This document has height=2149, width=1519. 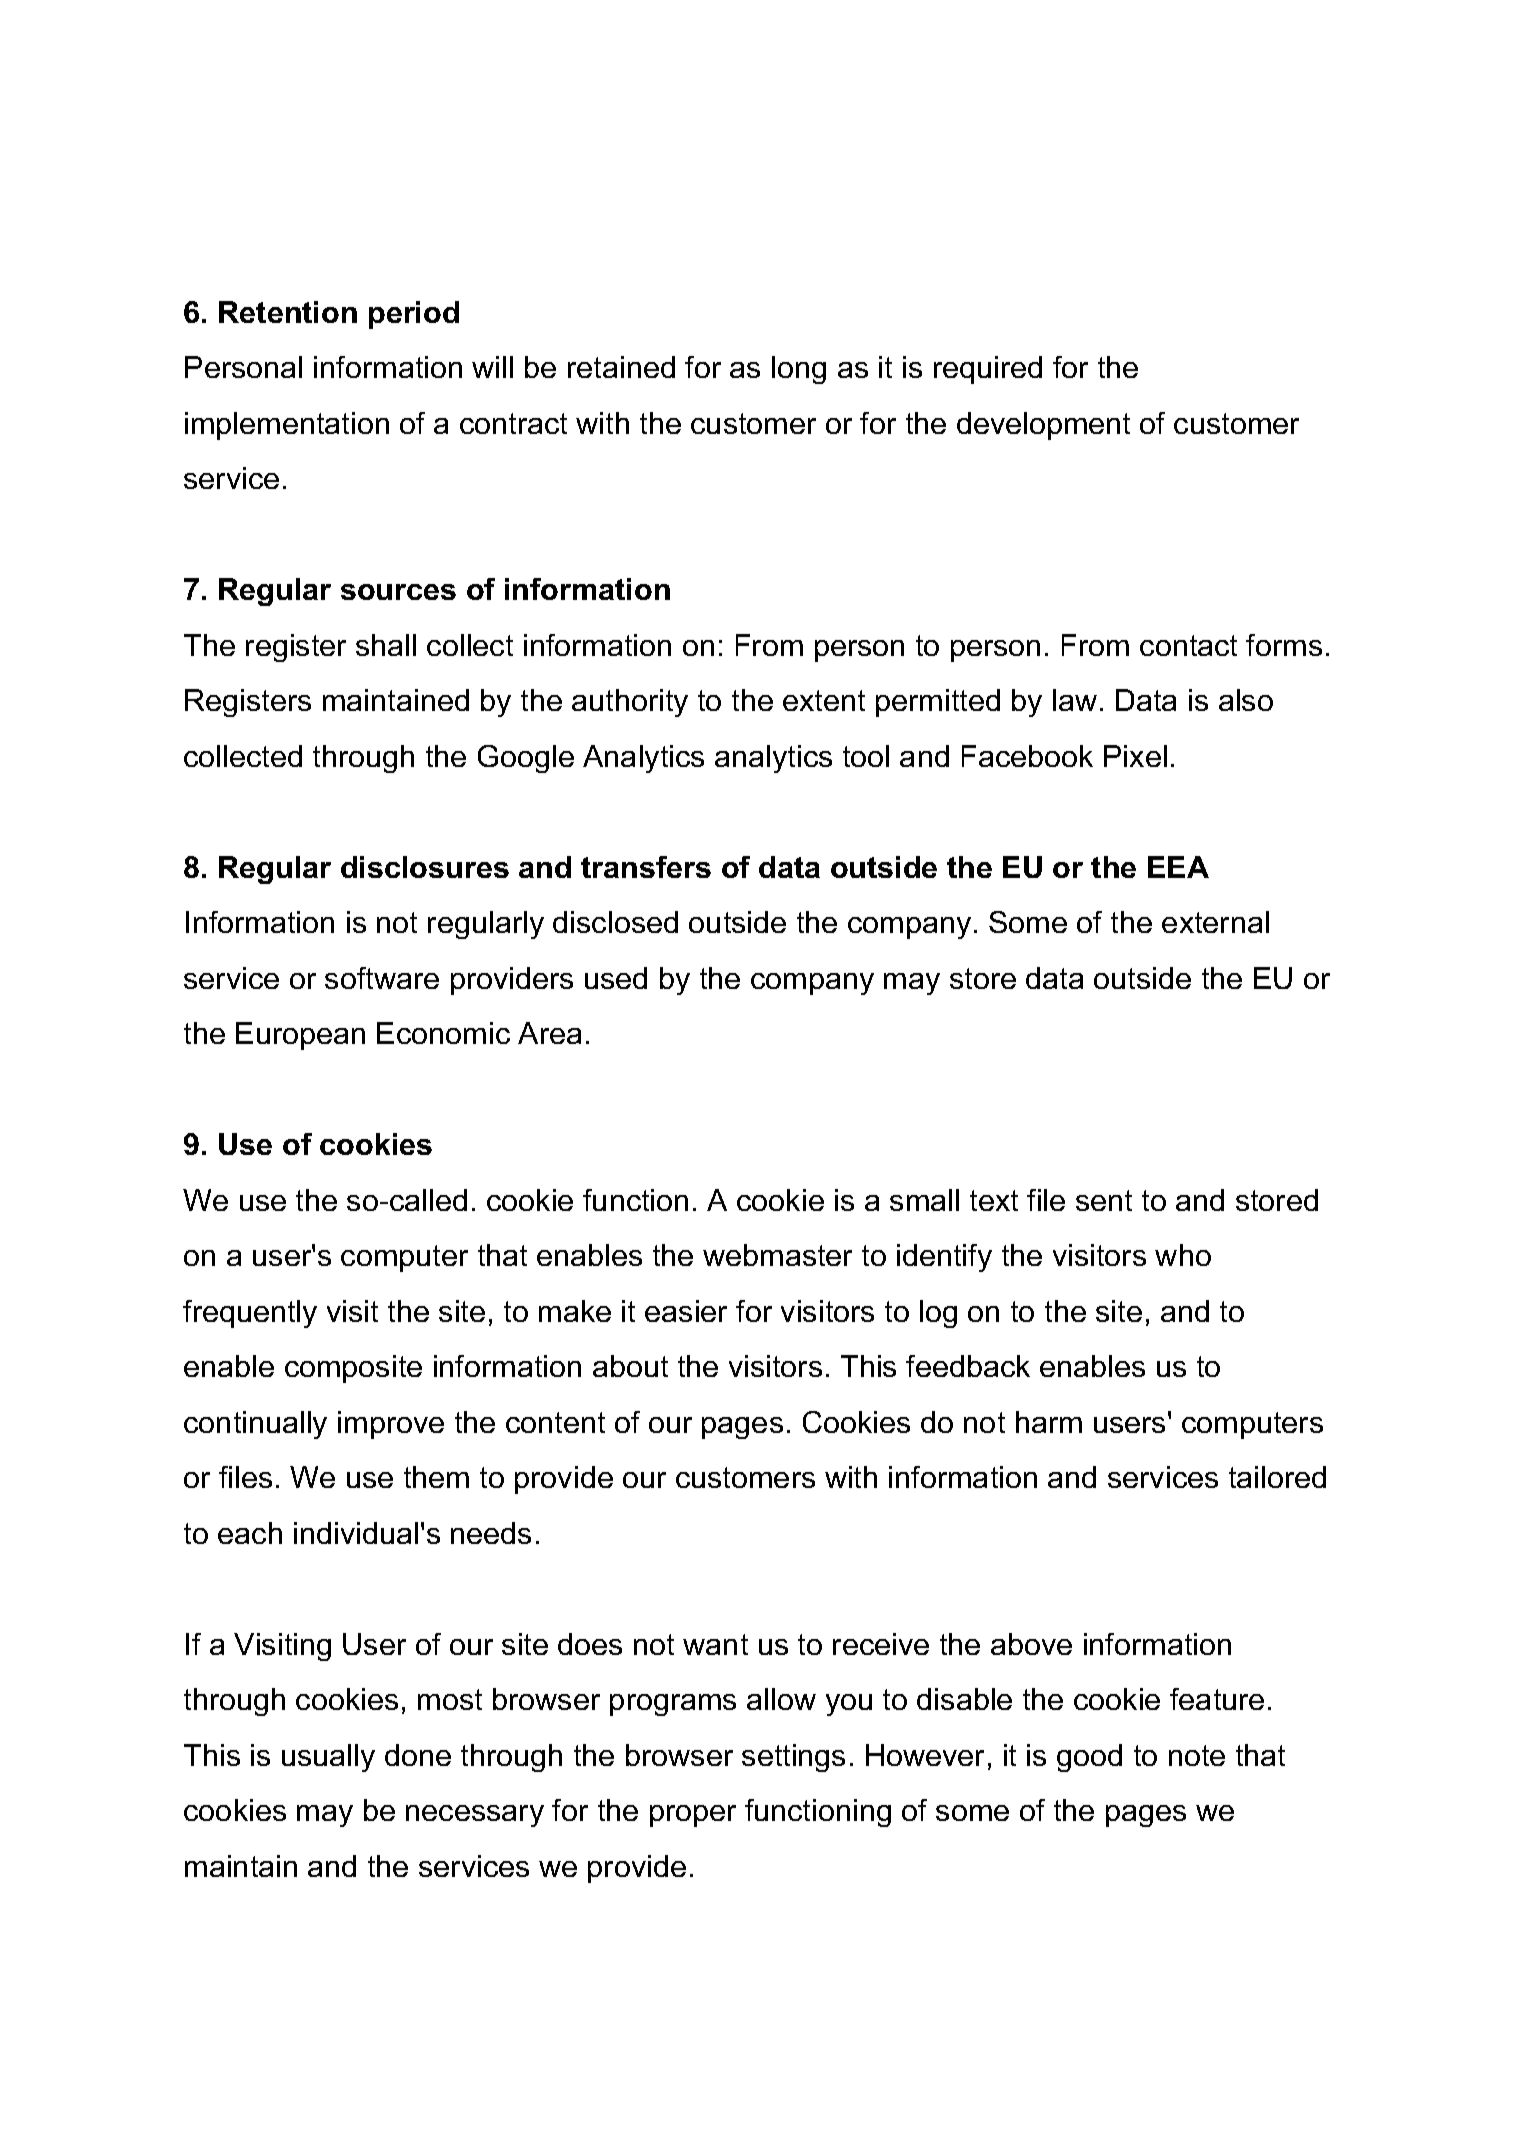 I want to click on usually, so click(x=328, y=1758).
